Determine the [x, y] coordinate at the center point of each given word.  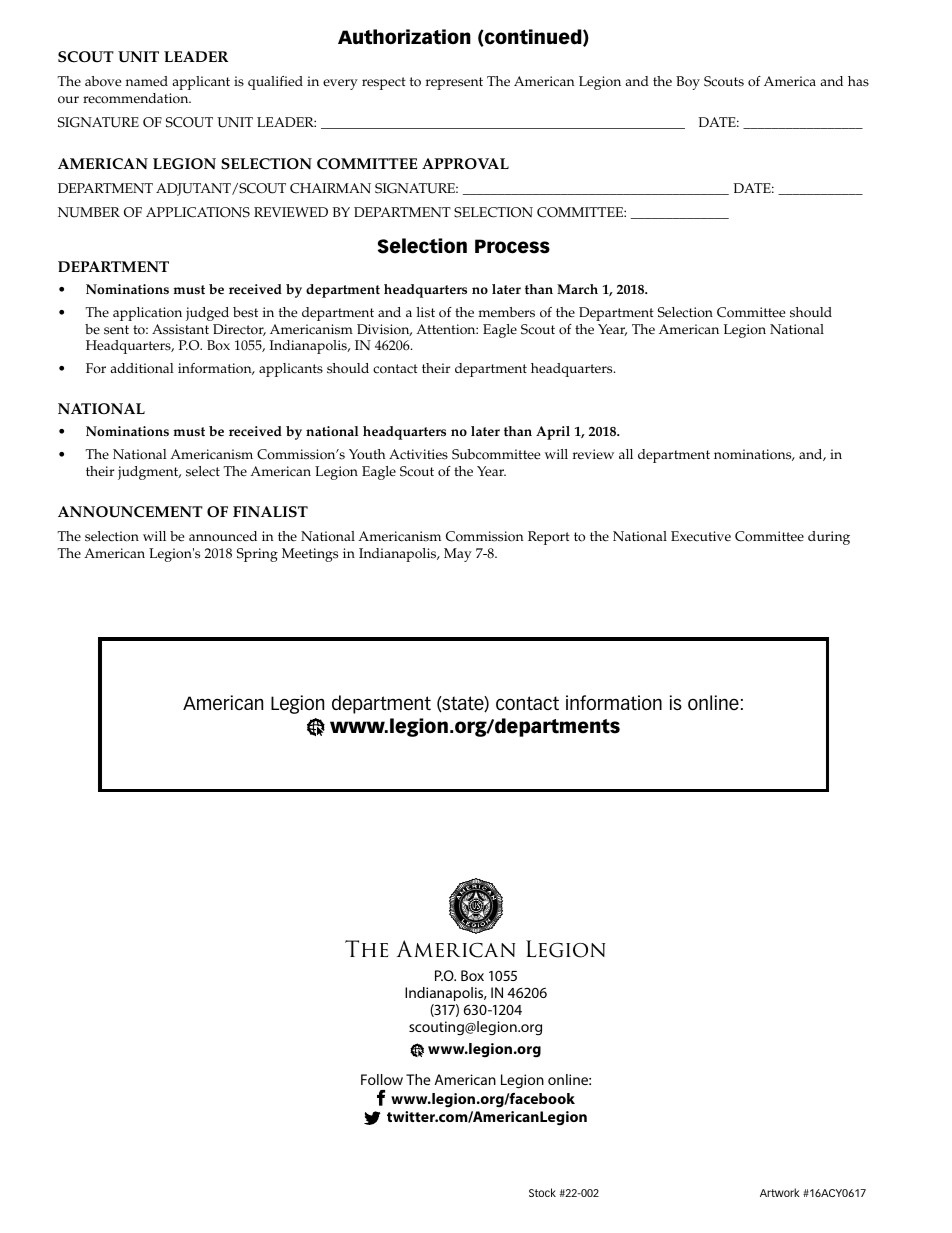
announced [223, 536]
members [506, 312]
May [458, 555]
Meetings [310, 555]
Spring [257, 555]
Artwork [780, 1192]
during [829, 538]
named [147, 81]
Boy [688, 83]
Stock [542, 1192]
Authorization [404, 37]
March [577, 289]
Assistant [180, 329]
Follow [382, 1079]
